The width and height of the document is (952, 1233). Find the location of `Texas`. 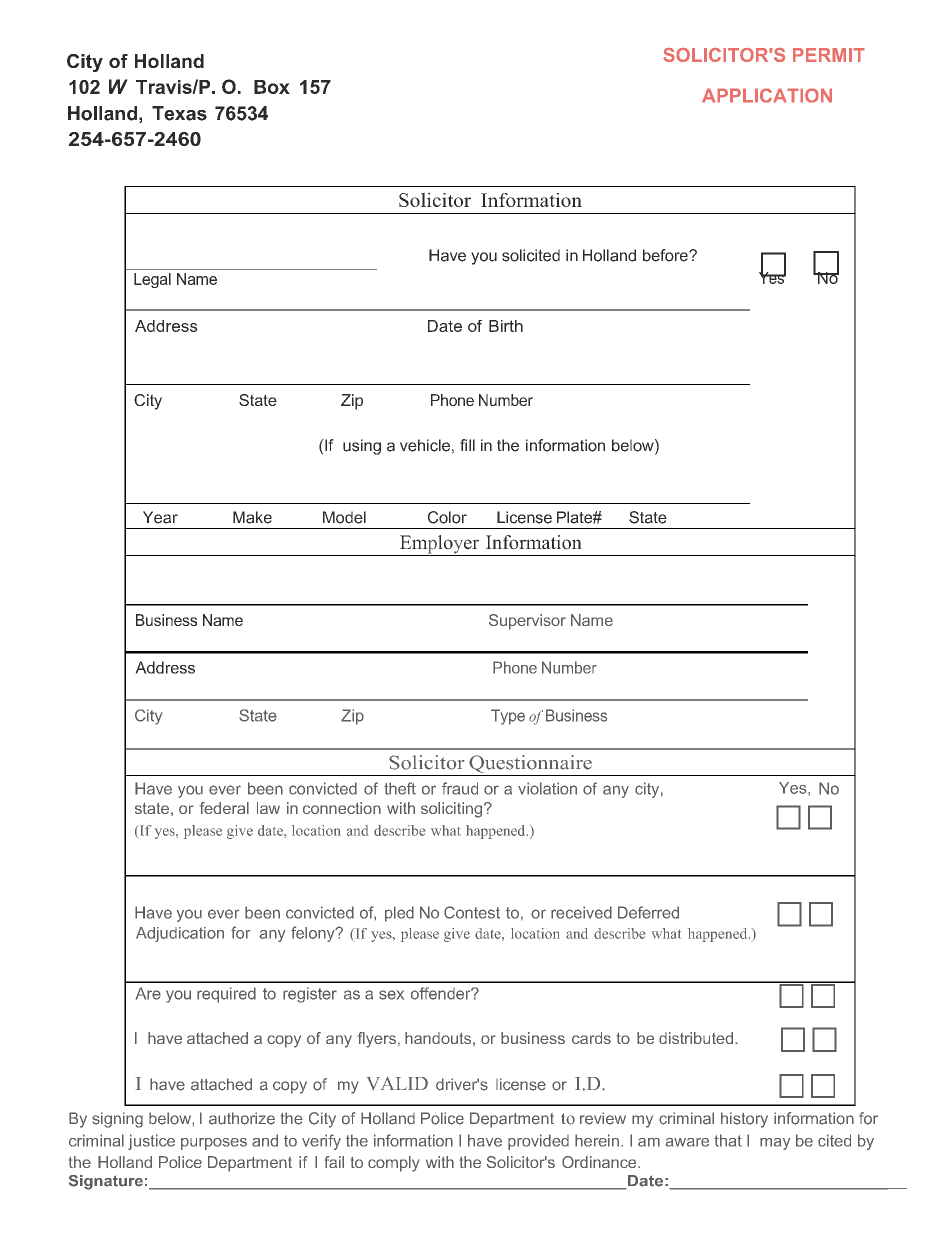

Texas is located at coordinates (179, 113).
